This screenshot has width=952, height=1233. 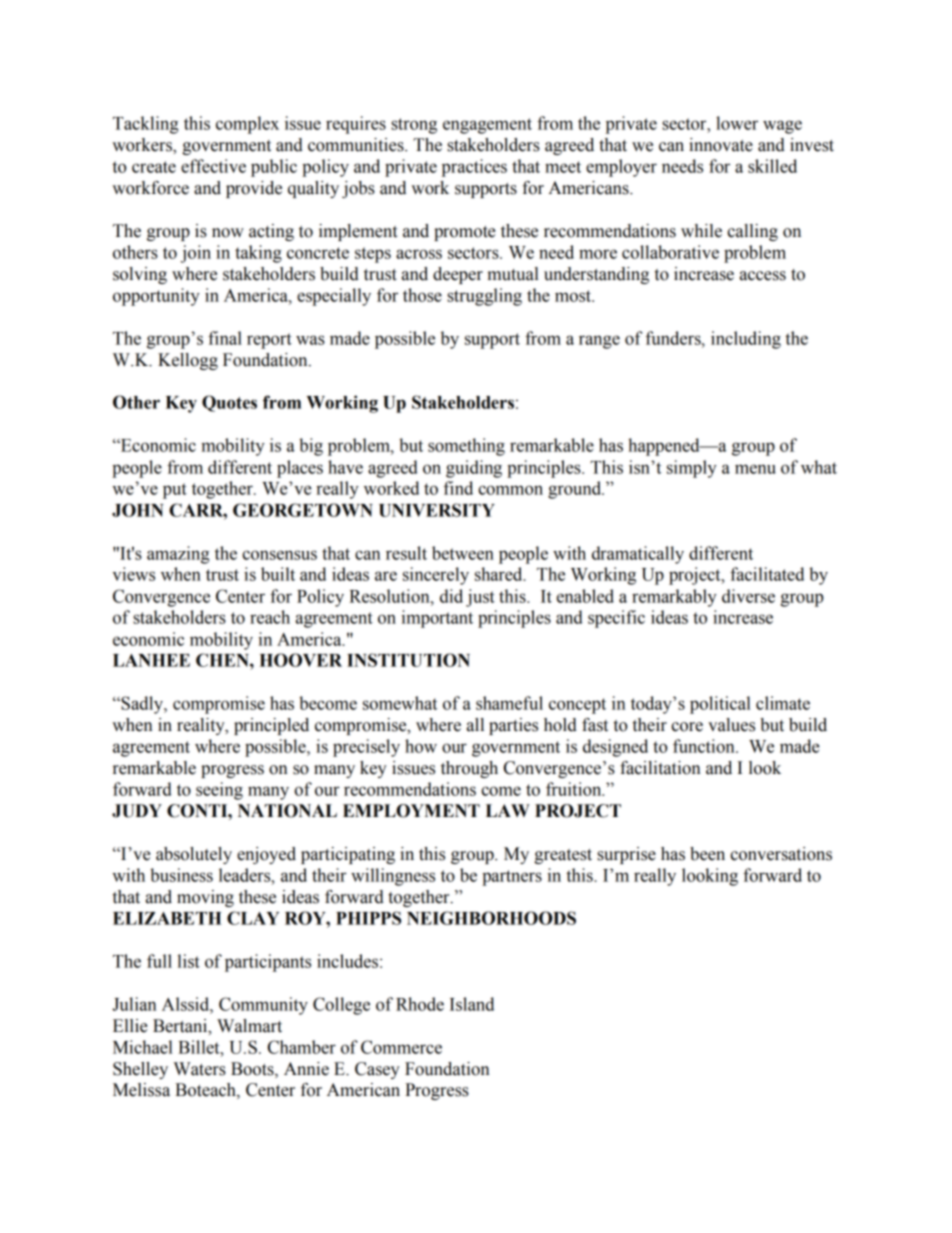 I want to click on put, so click(x=175, y=491).
